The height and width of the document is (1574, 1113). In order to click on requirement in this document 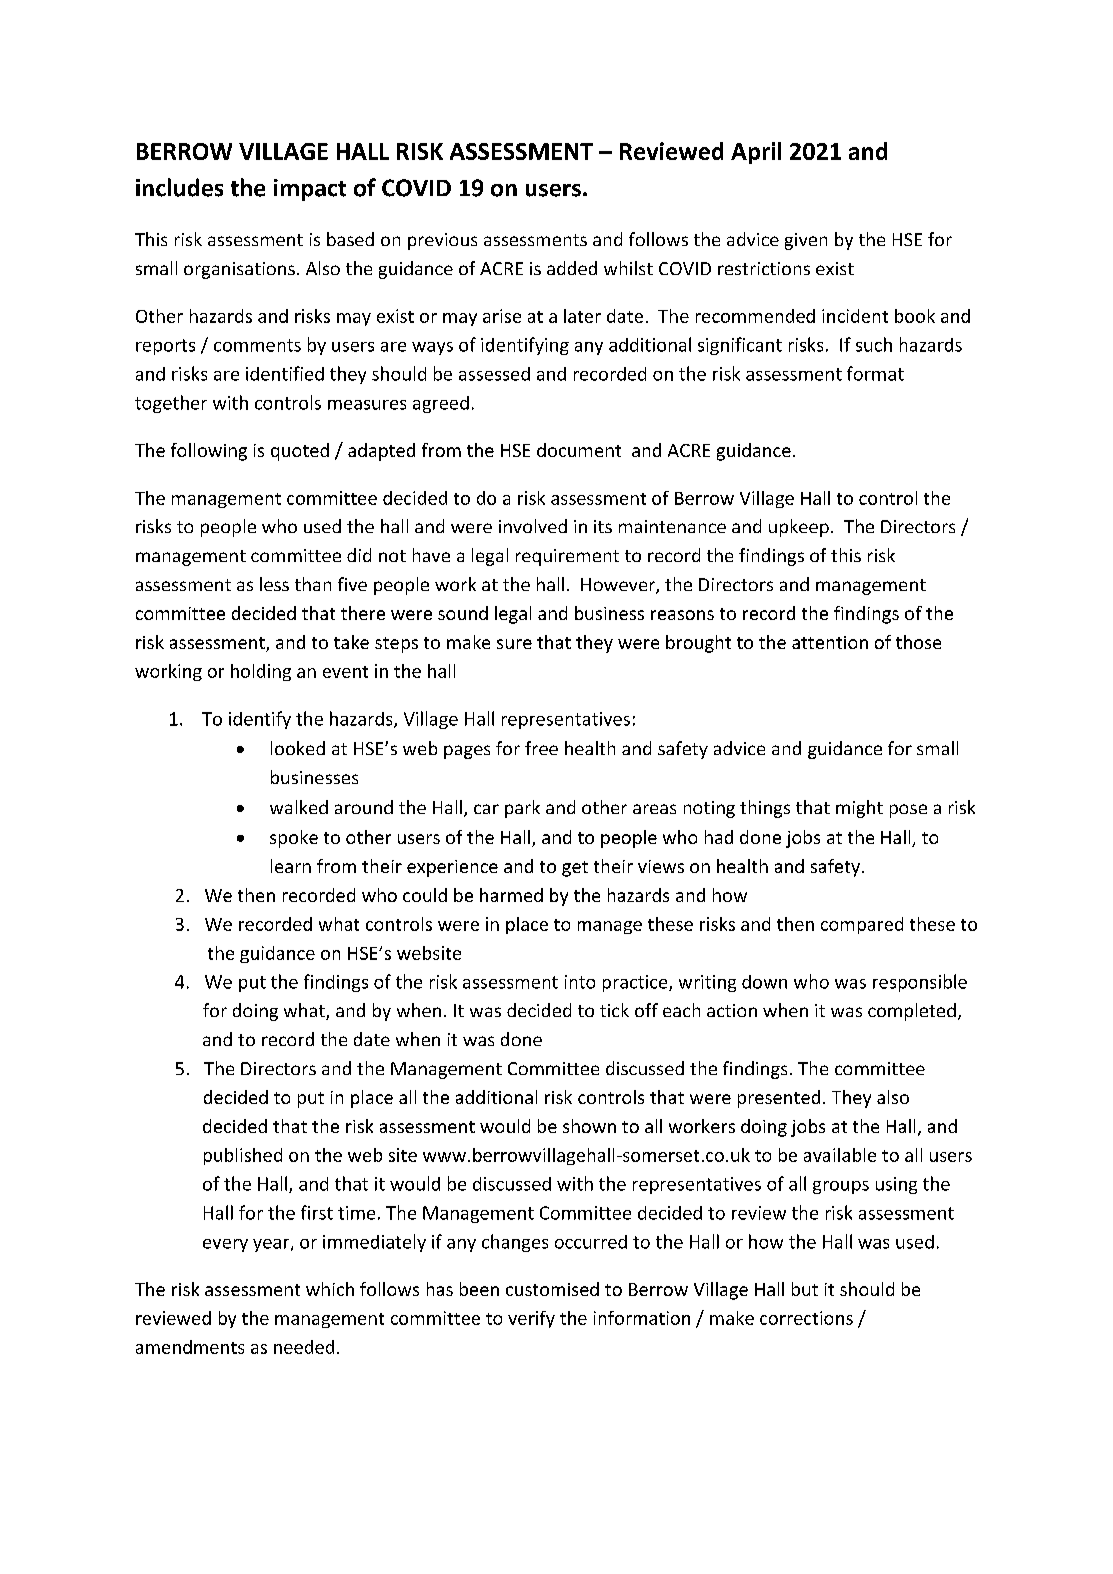, I will do `click(567, 557)`.
